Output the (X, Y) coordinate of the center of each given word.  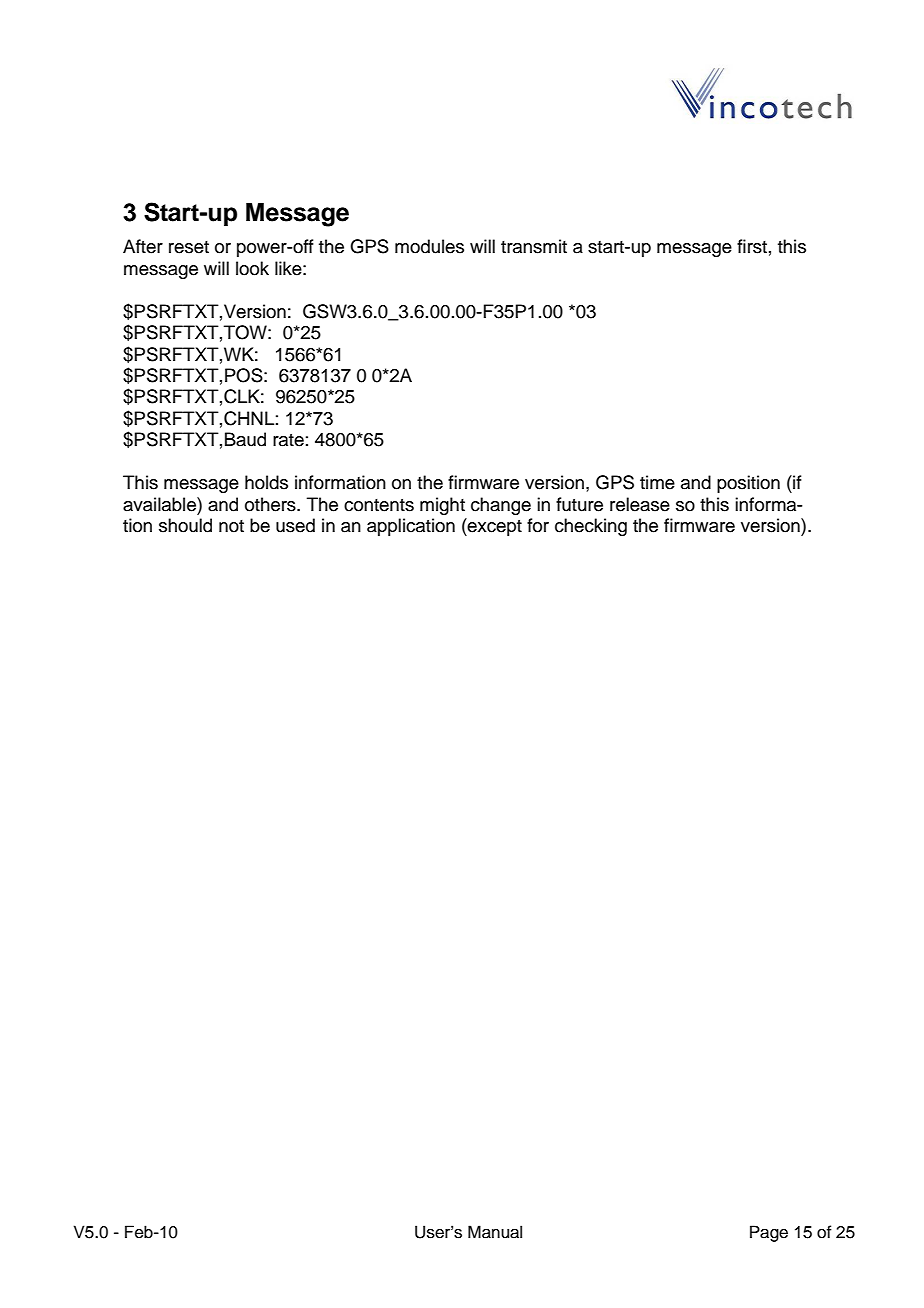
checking (591, 527)
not (231, 526)
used (295, 525)
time (657, 482)
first (752, 246)
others (271, 504)
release (640, 504)
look (252, 268)
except (494, 527)
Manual (495, 1232)
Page (769, 1233)
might (442, 506)
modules (429, 246)
